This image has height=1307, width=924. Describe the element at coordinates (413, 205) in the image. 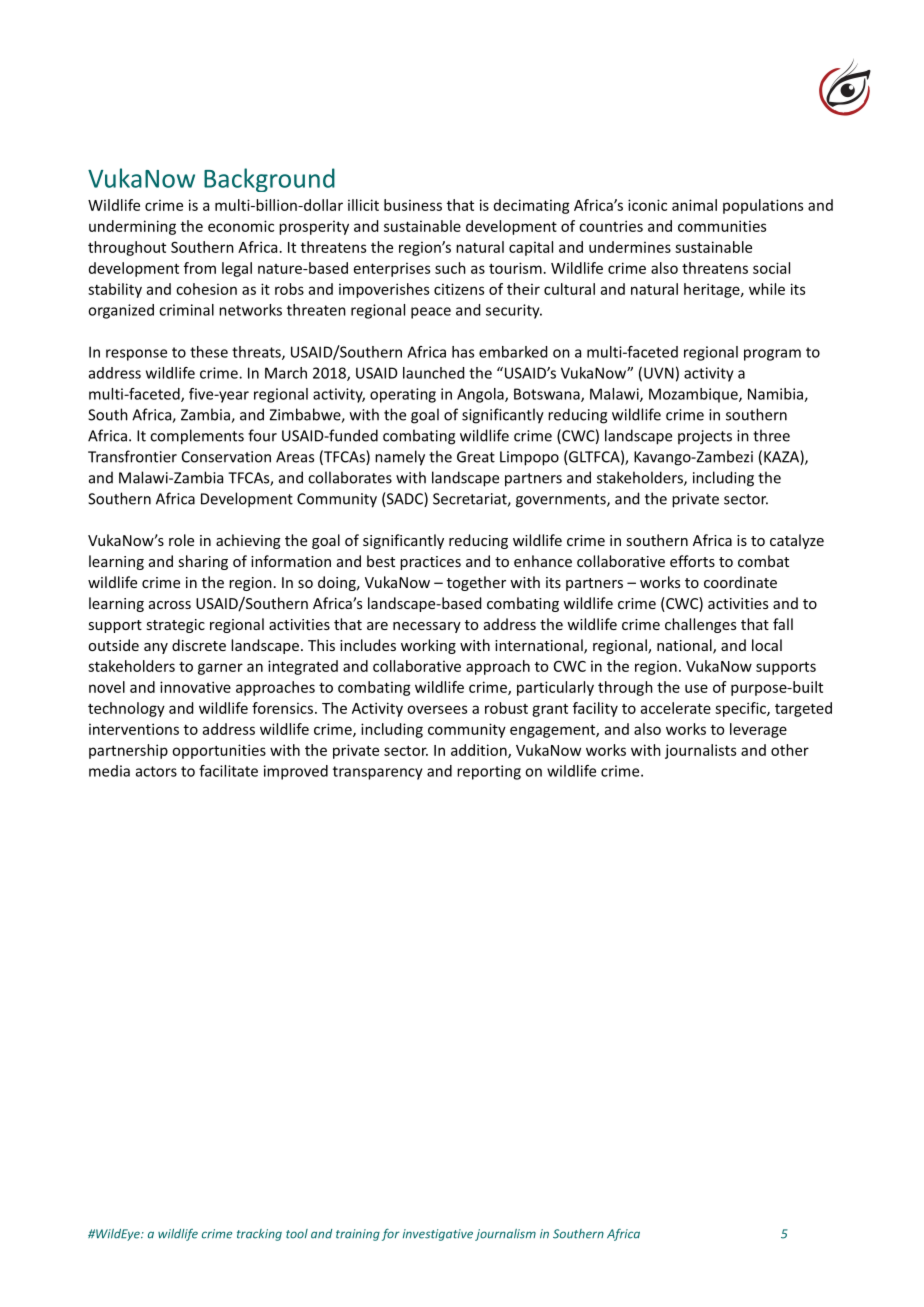

I see `business` at that location.
